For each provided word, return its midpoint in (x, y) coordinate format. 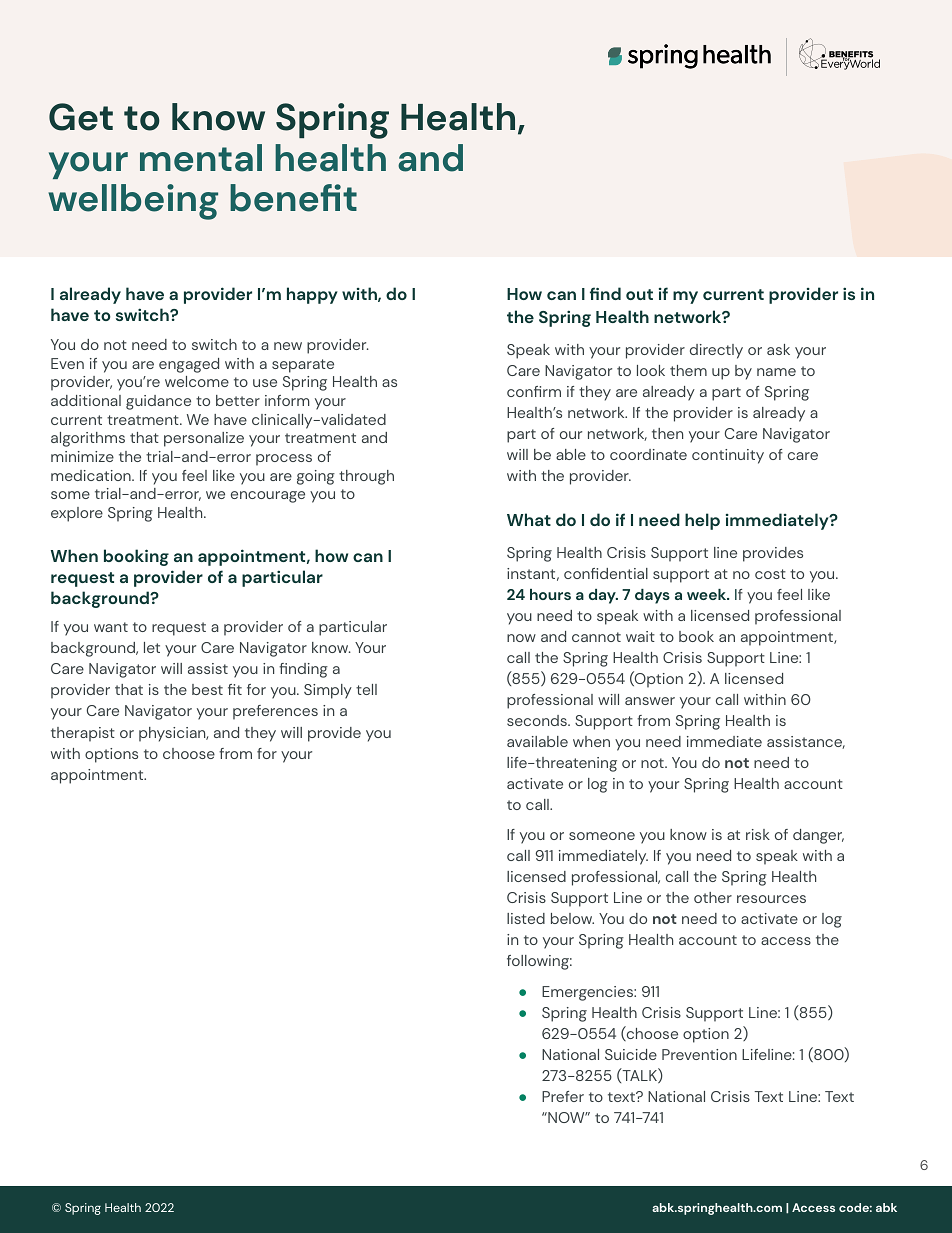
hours (550, 594)
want (111, 627)
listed (526, 918)
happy (312, 295)
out (639, 294)
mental (201, 158)
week (708, 594)
